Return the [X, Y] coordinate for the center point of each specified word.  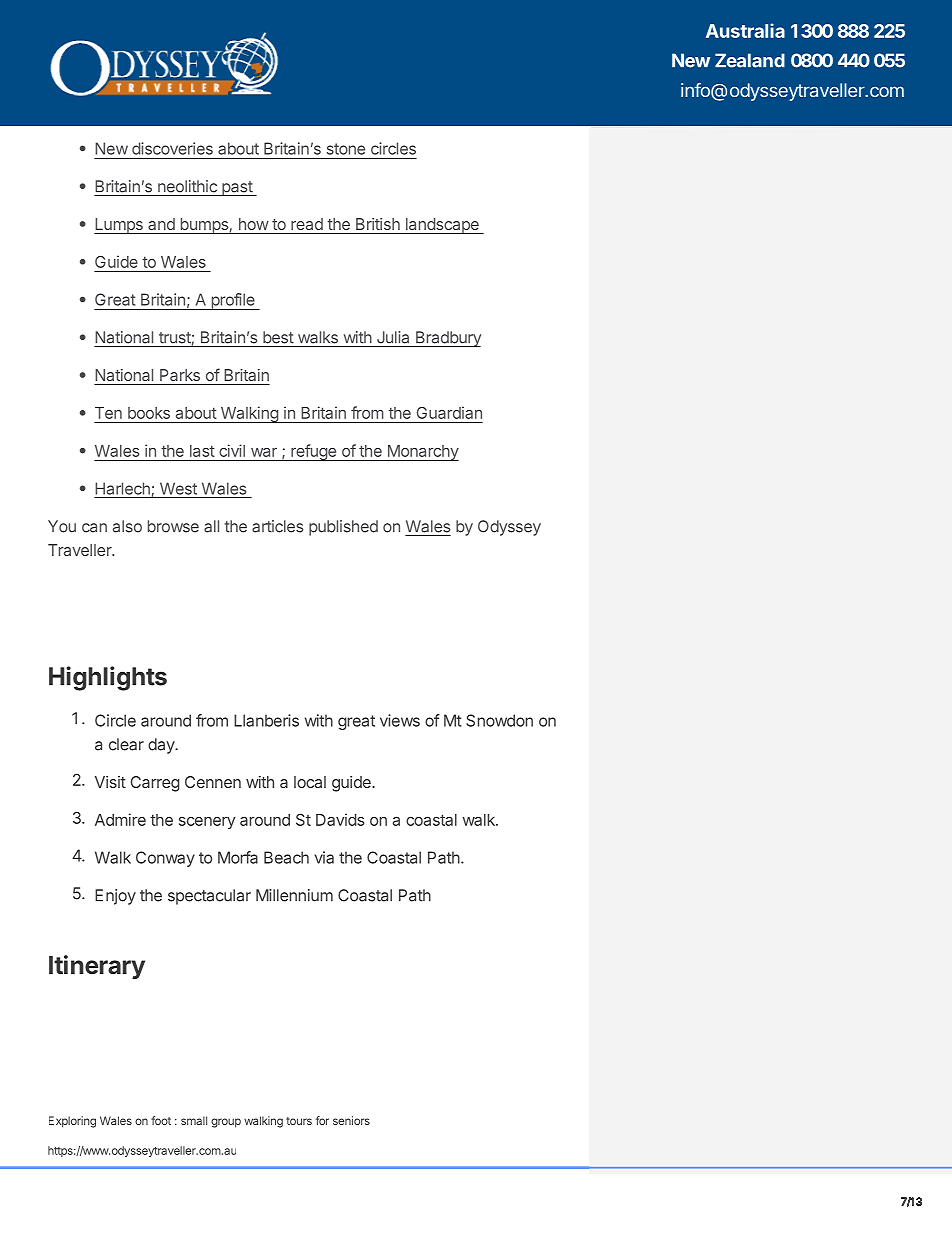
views [400, 720]
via [324, 857]
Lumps [119, 226]
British [378, 224]
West [178, 488]
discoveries [172, 148]
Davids [340, 819]
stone [346, 149]
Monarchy [422, 453]
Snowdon [499, 720]
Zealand [750, 60]
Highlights [108, 678]
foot [161, 1120]
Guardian [449, 412]
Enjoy [115, 897]
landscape [442, 226]
